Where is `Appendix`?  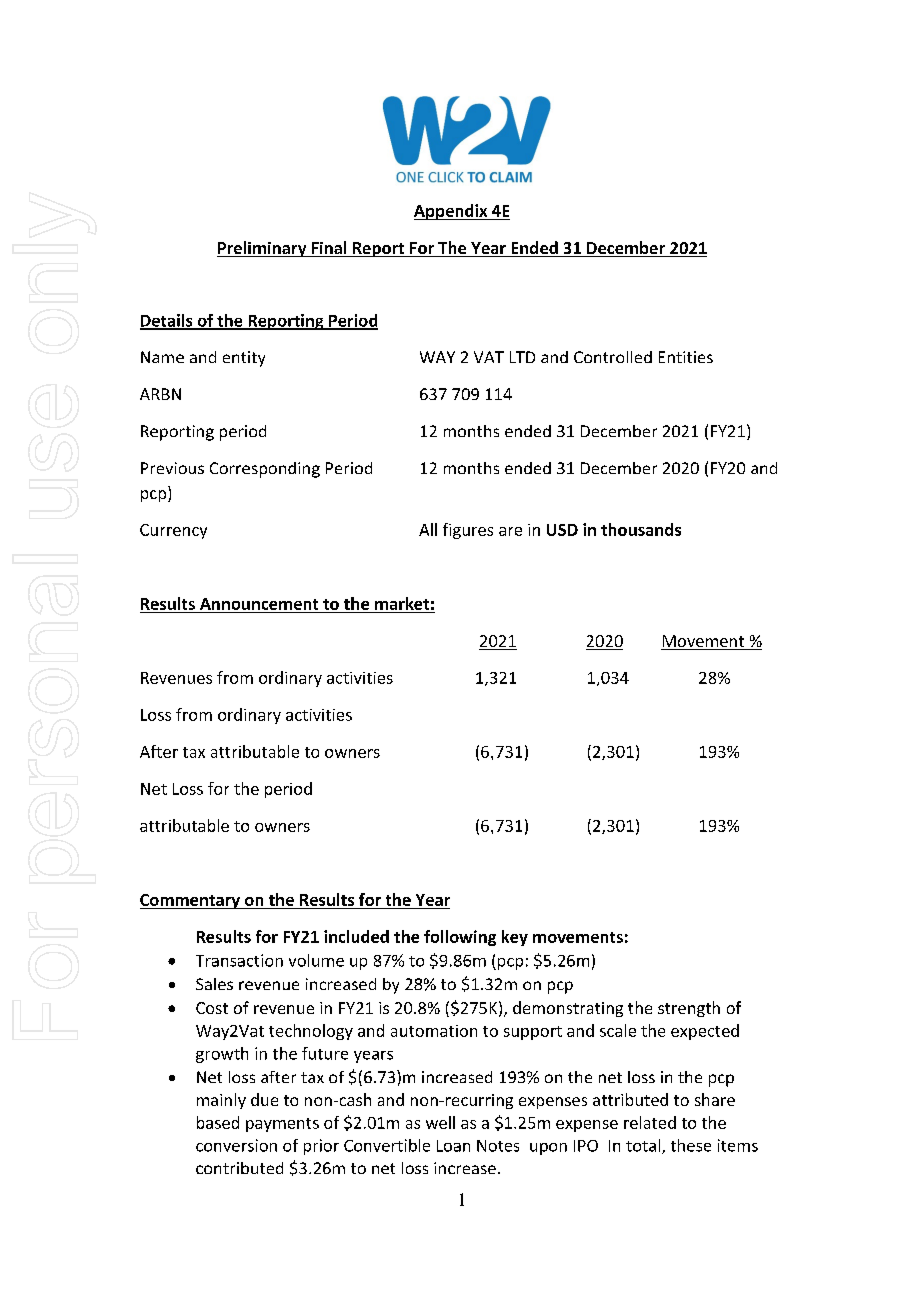
Appendix is located at coordinates (452, 212).
